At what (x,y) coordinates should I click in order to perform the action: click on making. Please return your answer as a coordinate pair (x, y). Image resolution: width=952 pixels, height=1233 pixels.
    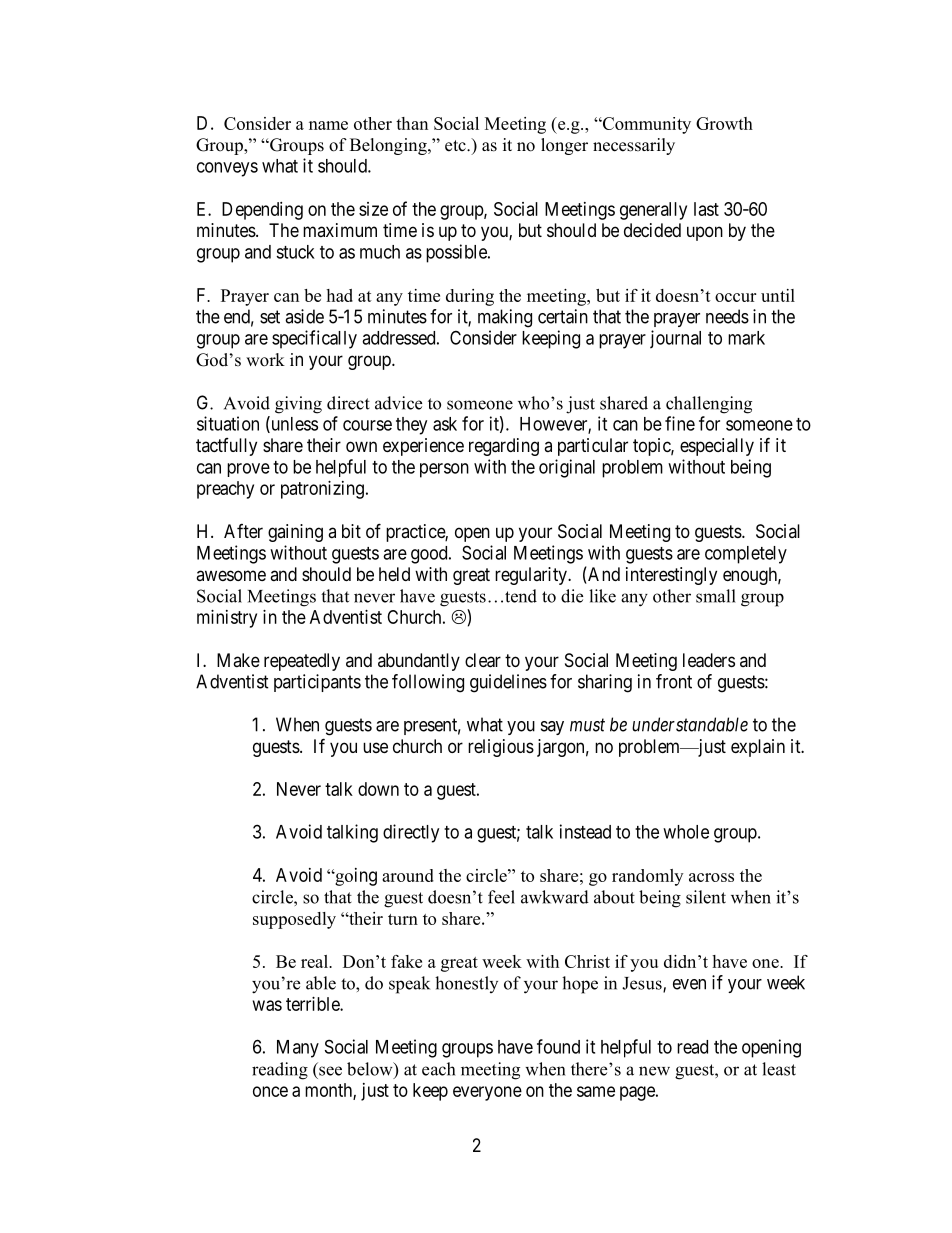
    Looking at the image, I should click on (505, 318).
